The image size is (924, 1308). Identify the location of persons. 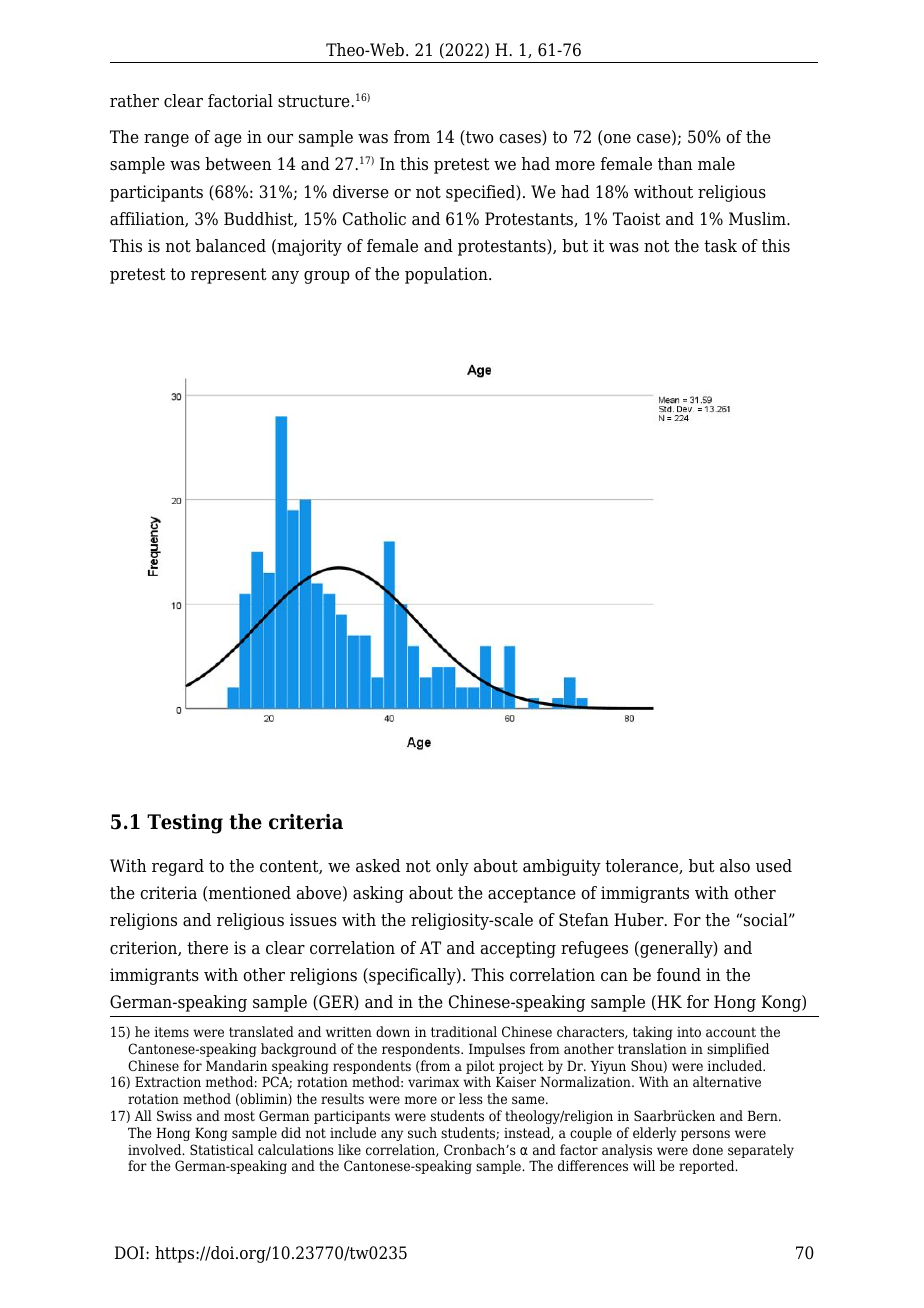
(705, 1135).
